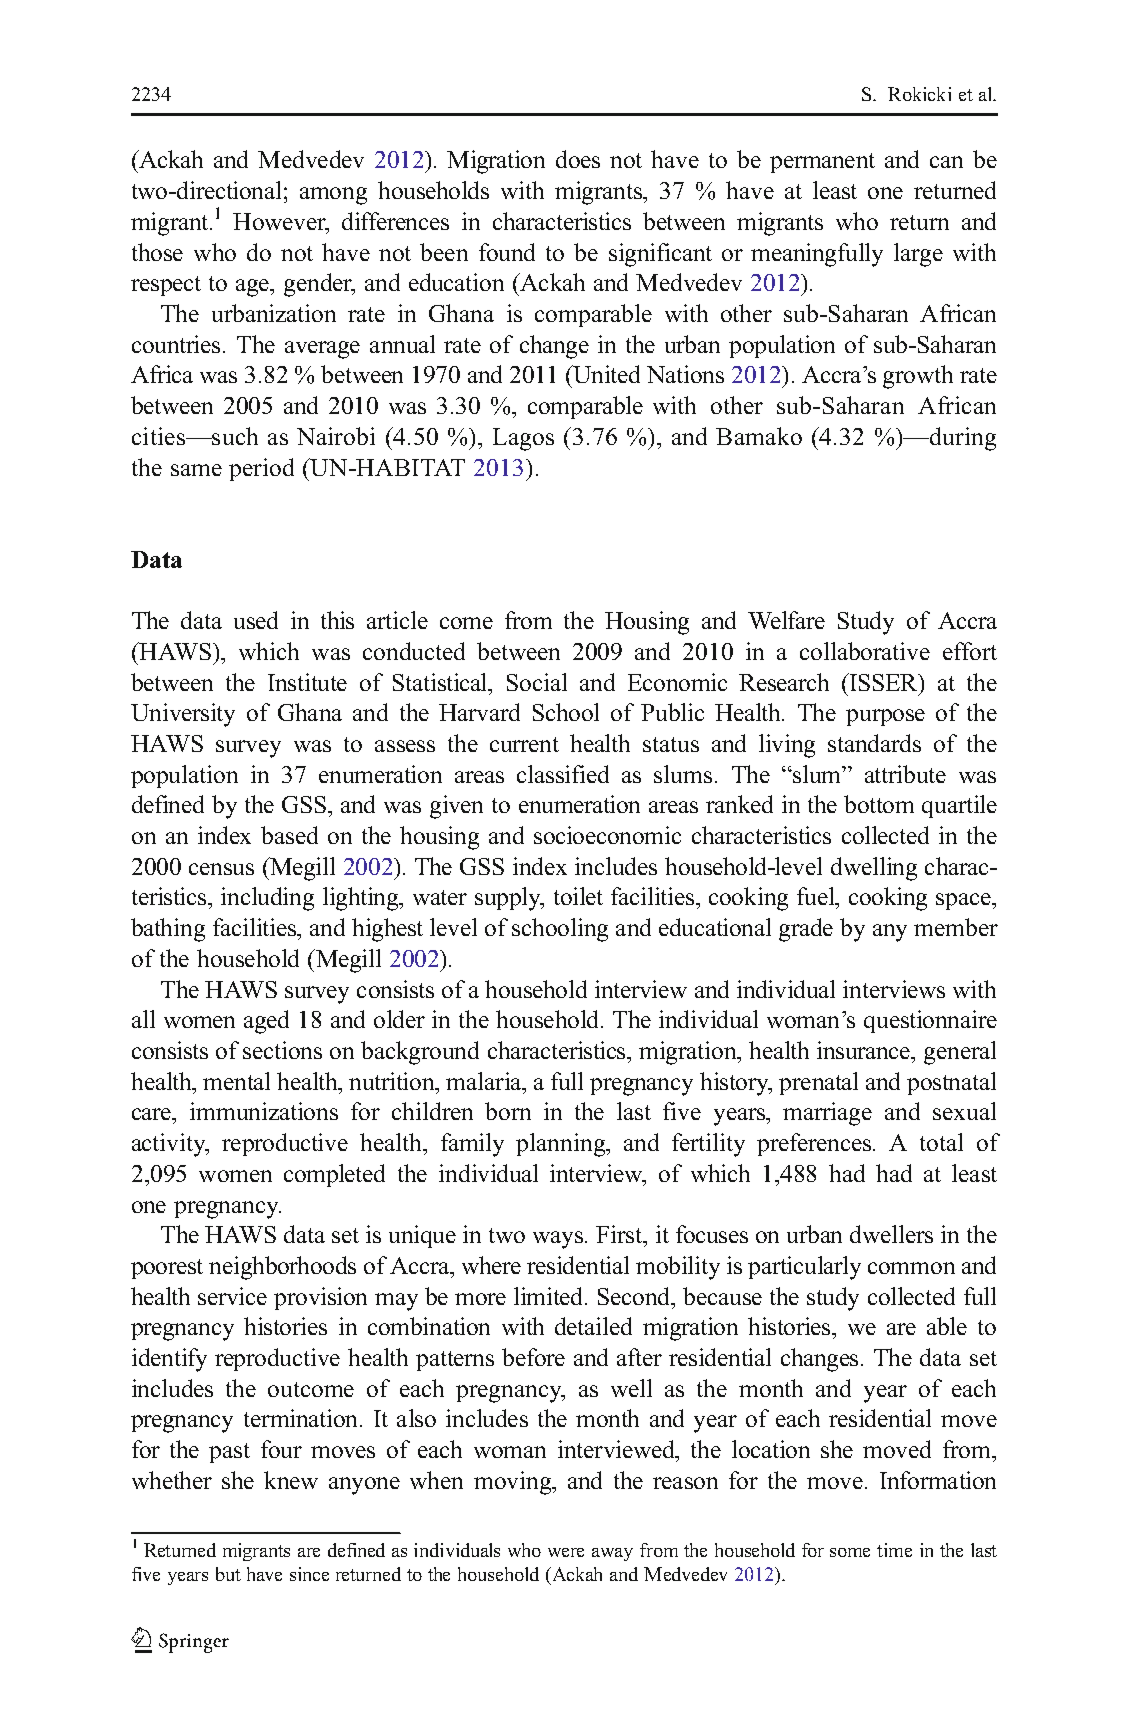 This screenshot has width=1128, height=1711. Describe the element at coordinates (291, 1480) in the screenshot. I see `knew` at that location.
